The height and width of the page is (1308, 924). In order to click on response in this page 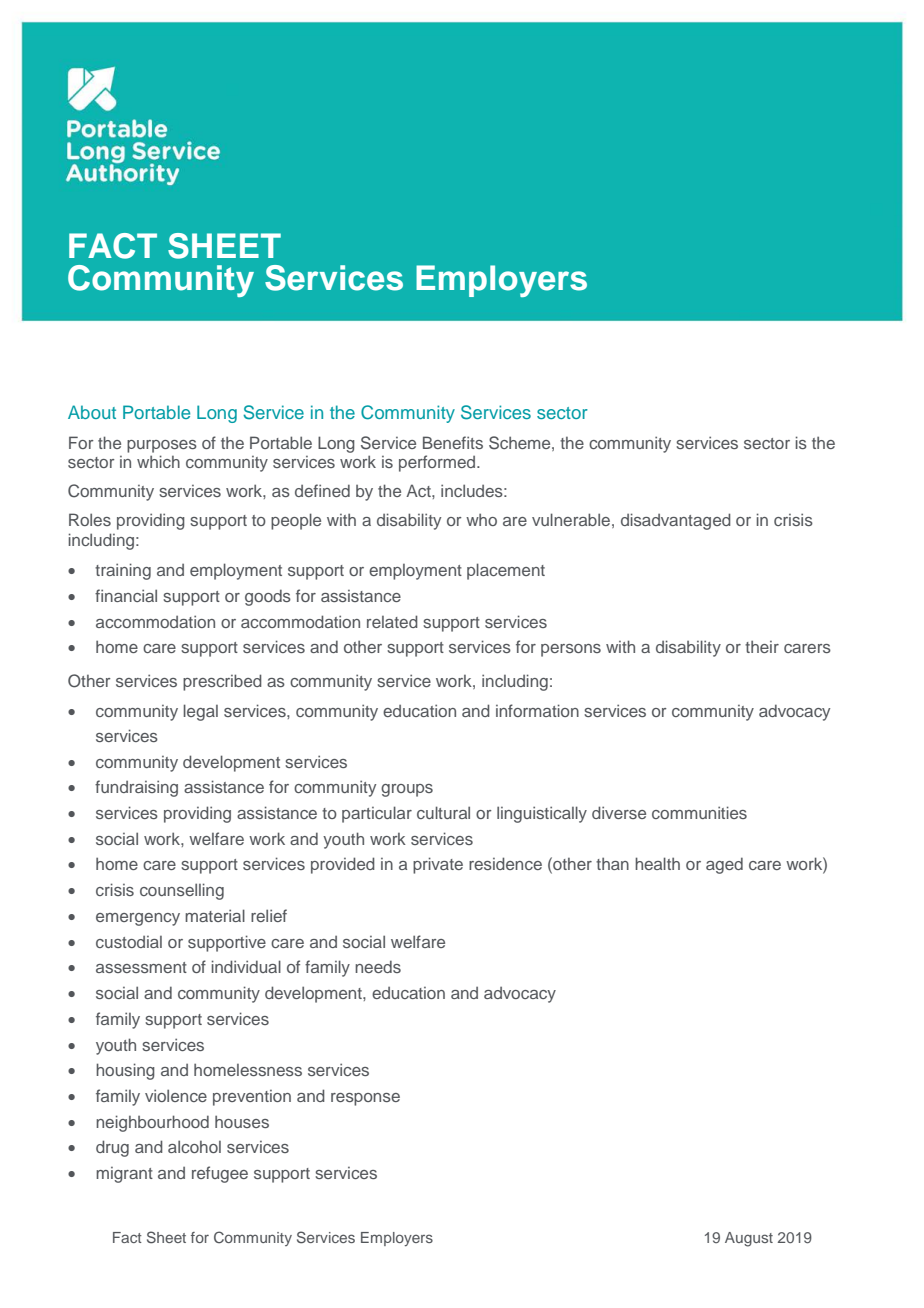, I will do `click(365, 1099)`.
